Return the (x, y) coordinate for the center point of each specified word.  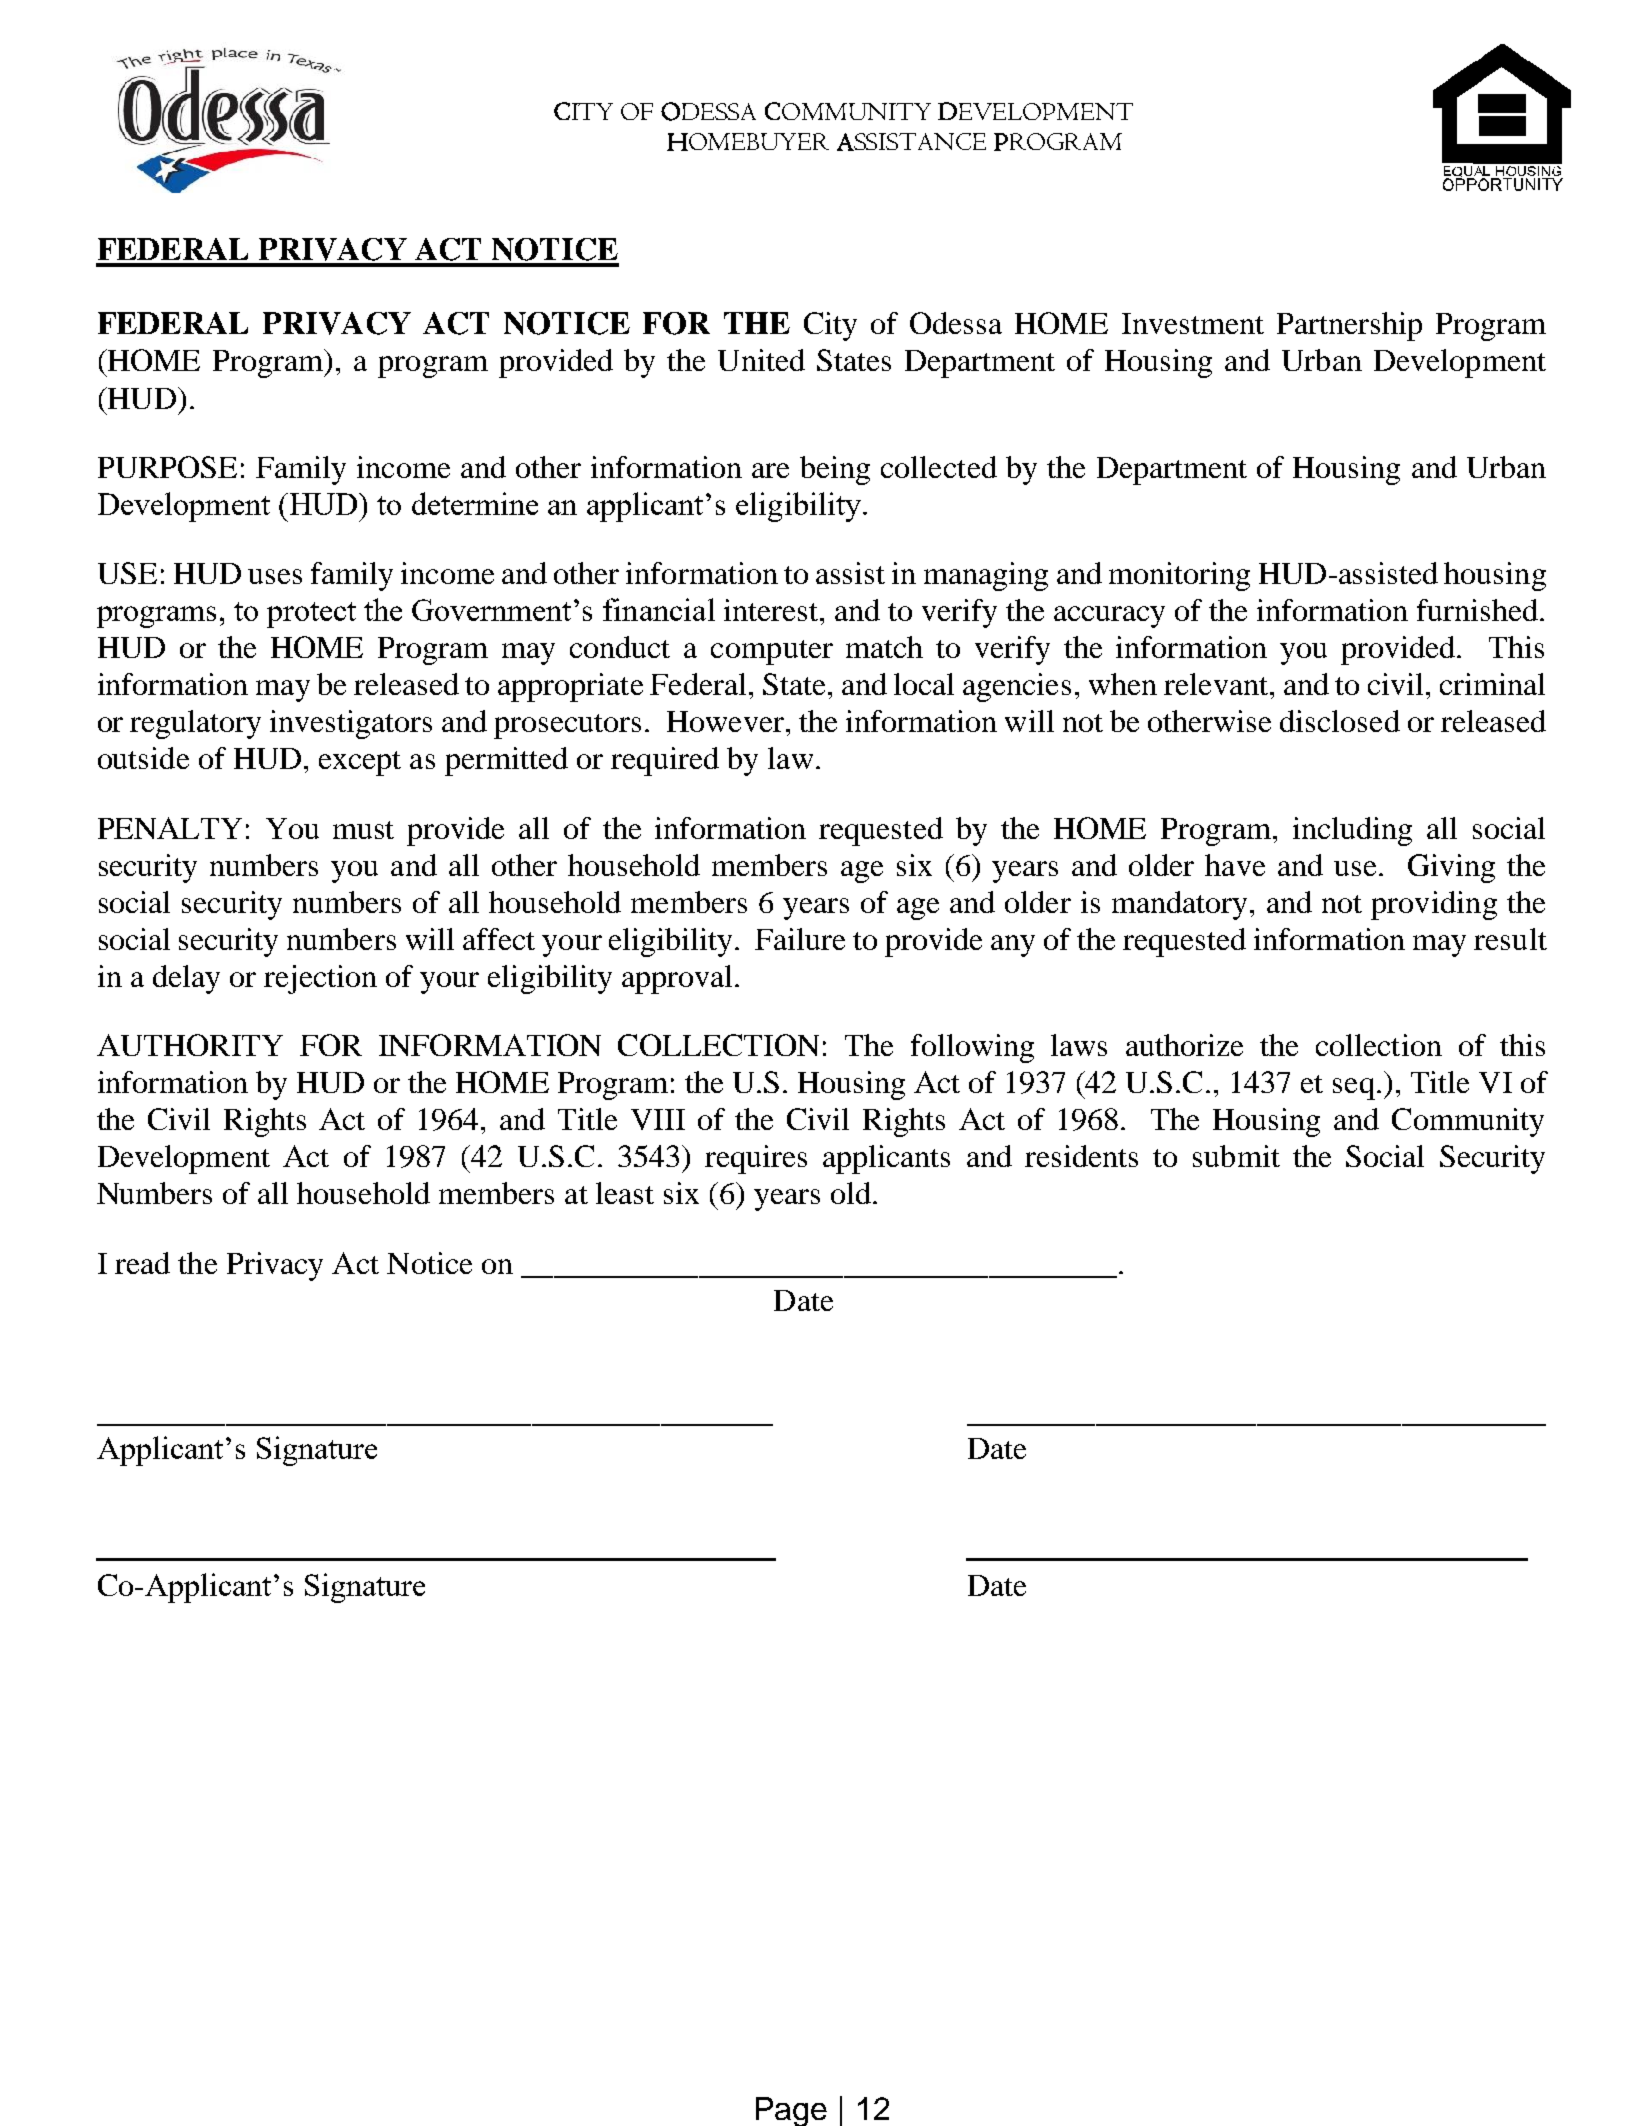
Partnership (1349, 326)
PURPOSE (167, 467)
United (761, 360)
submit (1236, 1156)
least (625, 1193)
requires (756, 1159)
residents (1081, 1156)
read (142, 1263)
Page (791, 2111)
